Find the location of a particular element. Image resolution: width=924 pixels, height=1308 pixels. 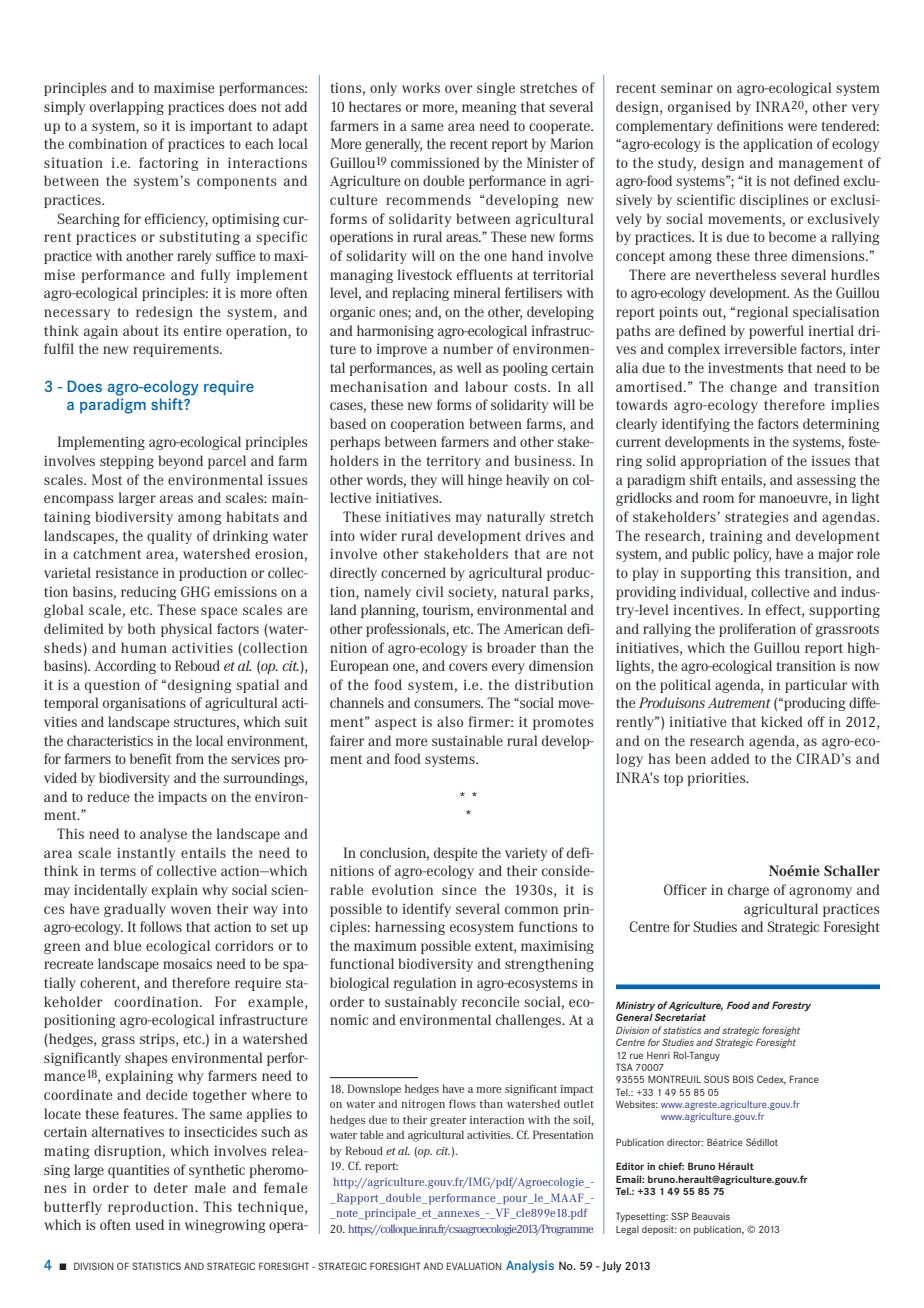

were is located at coordinates (802, 127).
